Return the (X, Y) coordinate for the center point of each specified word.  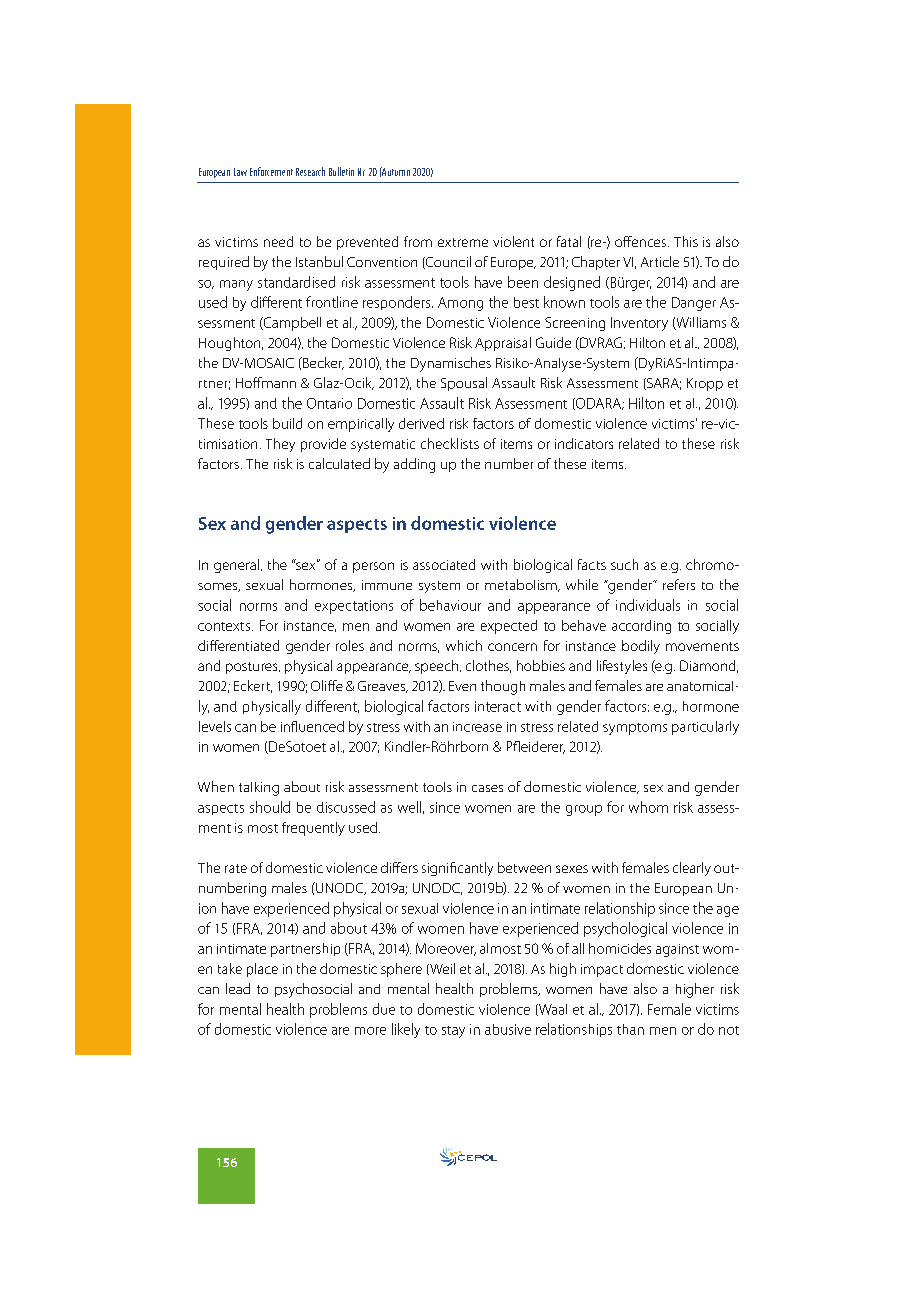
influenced (312, 726)
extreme (463, 242)
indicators (584, 443)
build (287, 423)
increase (477, 727)
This (686, 241)
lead (238, 988)
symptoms (635, 729)
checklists (450, 443)
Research (310, 171)
